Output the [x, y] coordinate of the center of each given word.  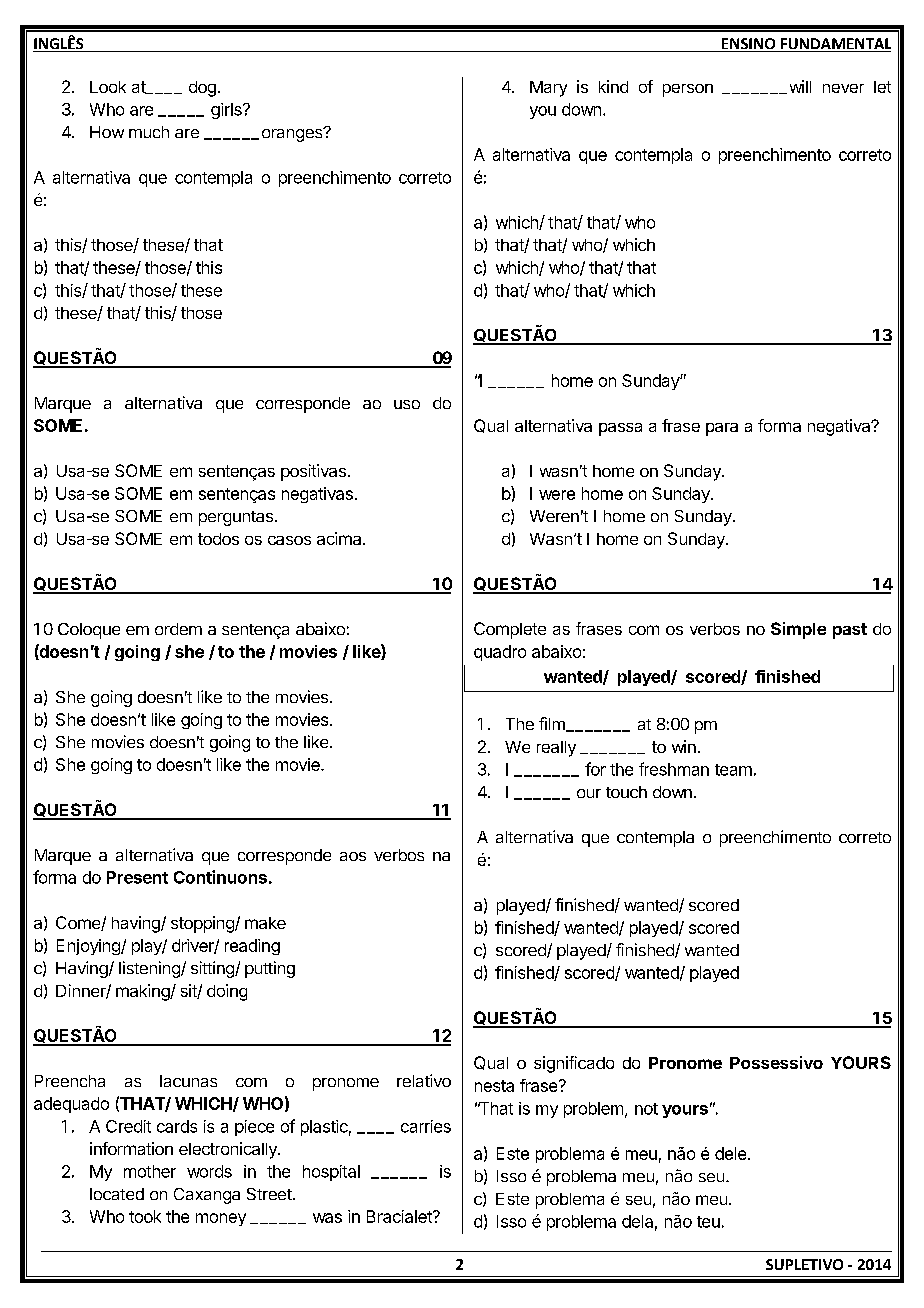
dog [202, 89]
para [722, 429]
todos [218, 539]
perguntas [236, 518]
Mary [548, 89]
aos [353, 856]
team [733, 770]
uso [407, 404]
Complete [510, 630]
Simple [798, 630]
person [688, 90]
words [209, 1171]
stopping [203, 924]
